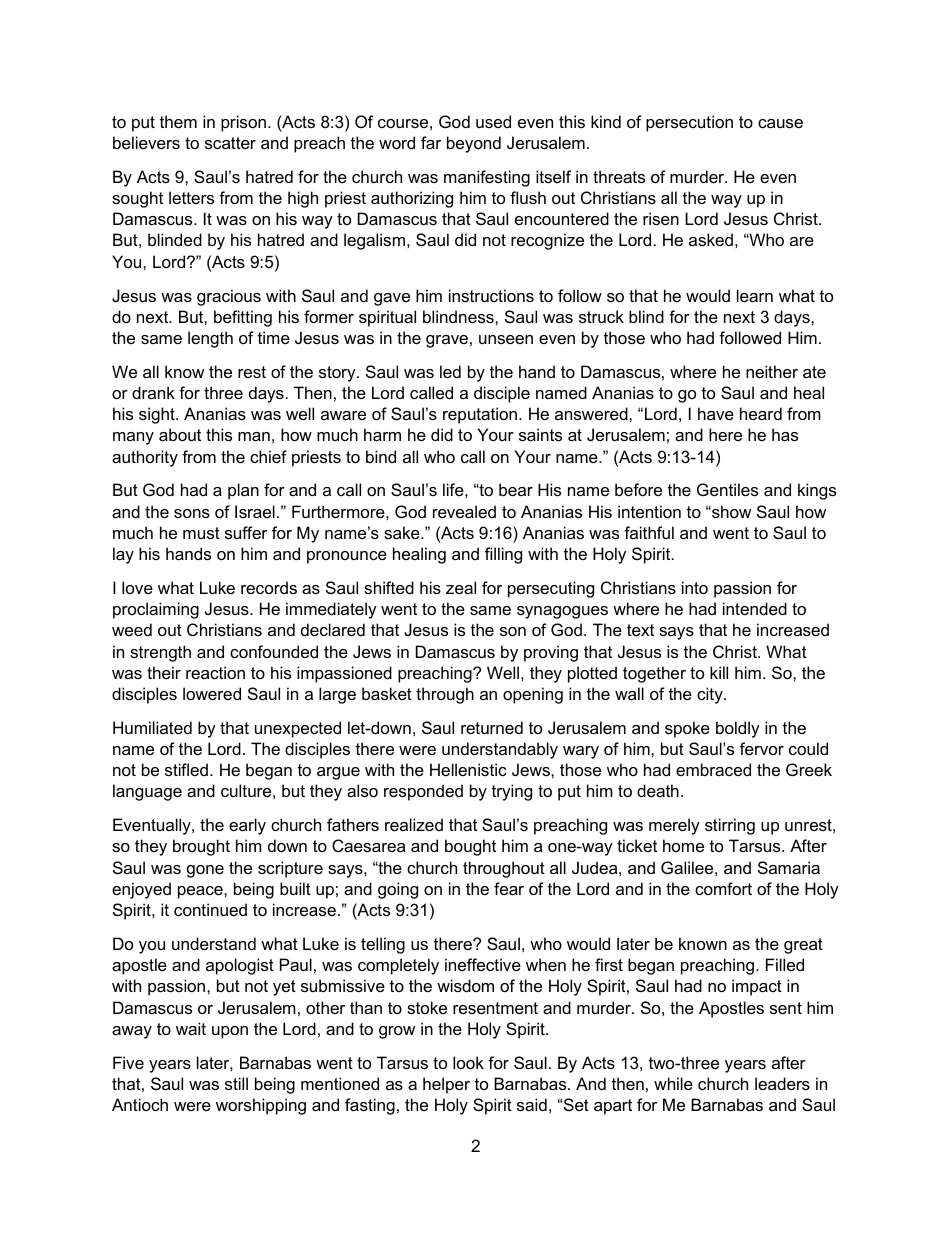 The image size is (952, 1233). What do you see at coordinates (782, 1083) in the page?
I see `leaders` at bounding box center [782, 1083].
